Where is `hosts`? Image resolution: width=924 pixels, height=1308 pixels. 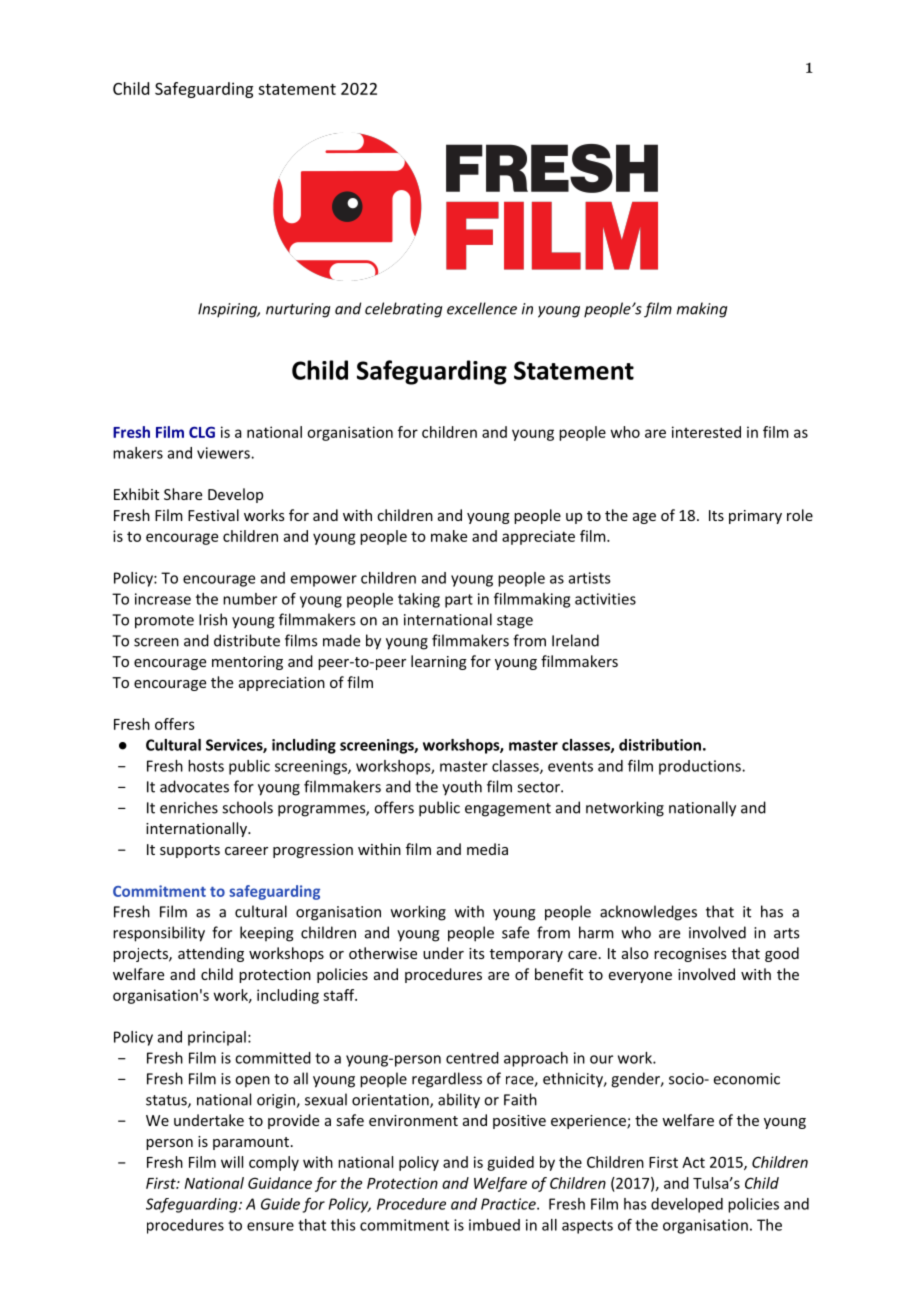
hosts is located at coordinates (206, 766).
